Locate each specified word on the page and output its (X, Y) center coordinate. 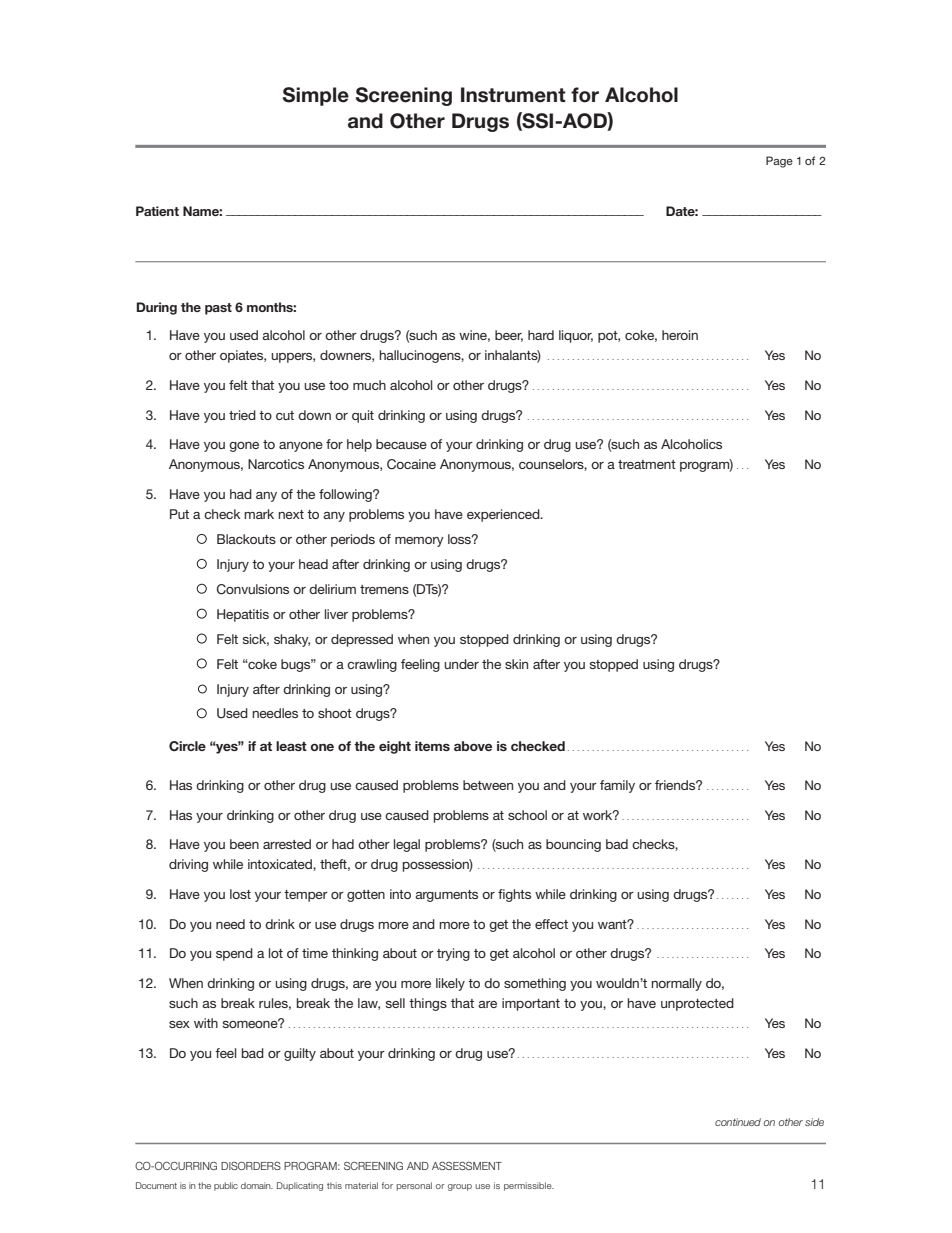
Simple (316, 96)
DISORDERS (251, 1165)
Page (779, 162)
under (461, 664)
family (617, 786)
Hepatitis (243, 615)
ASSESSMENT (467, 1166)
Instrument (513, 95)
